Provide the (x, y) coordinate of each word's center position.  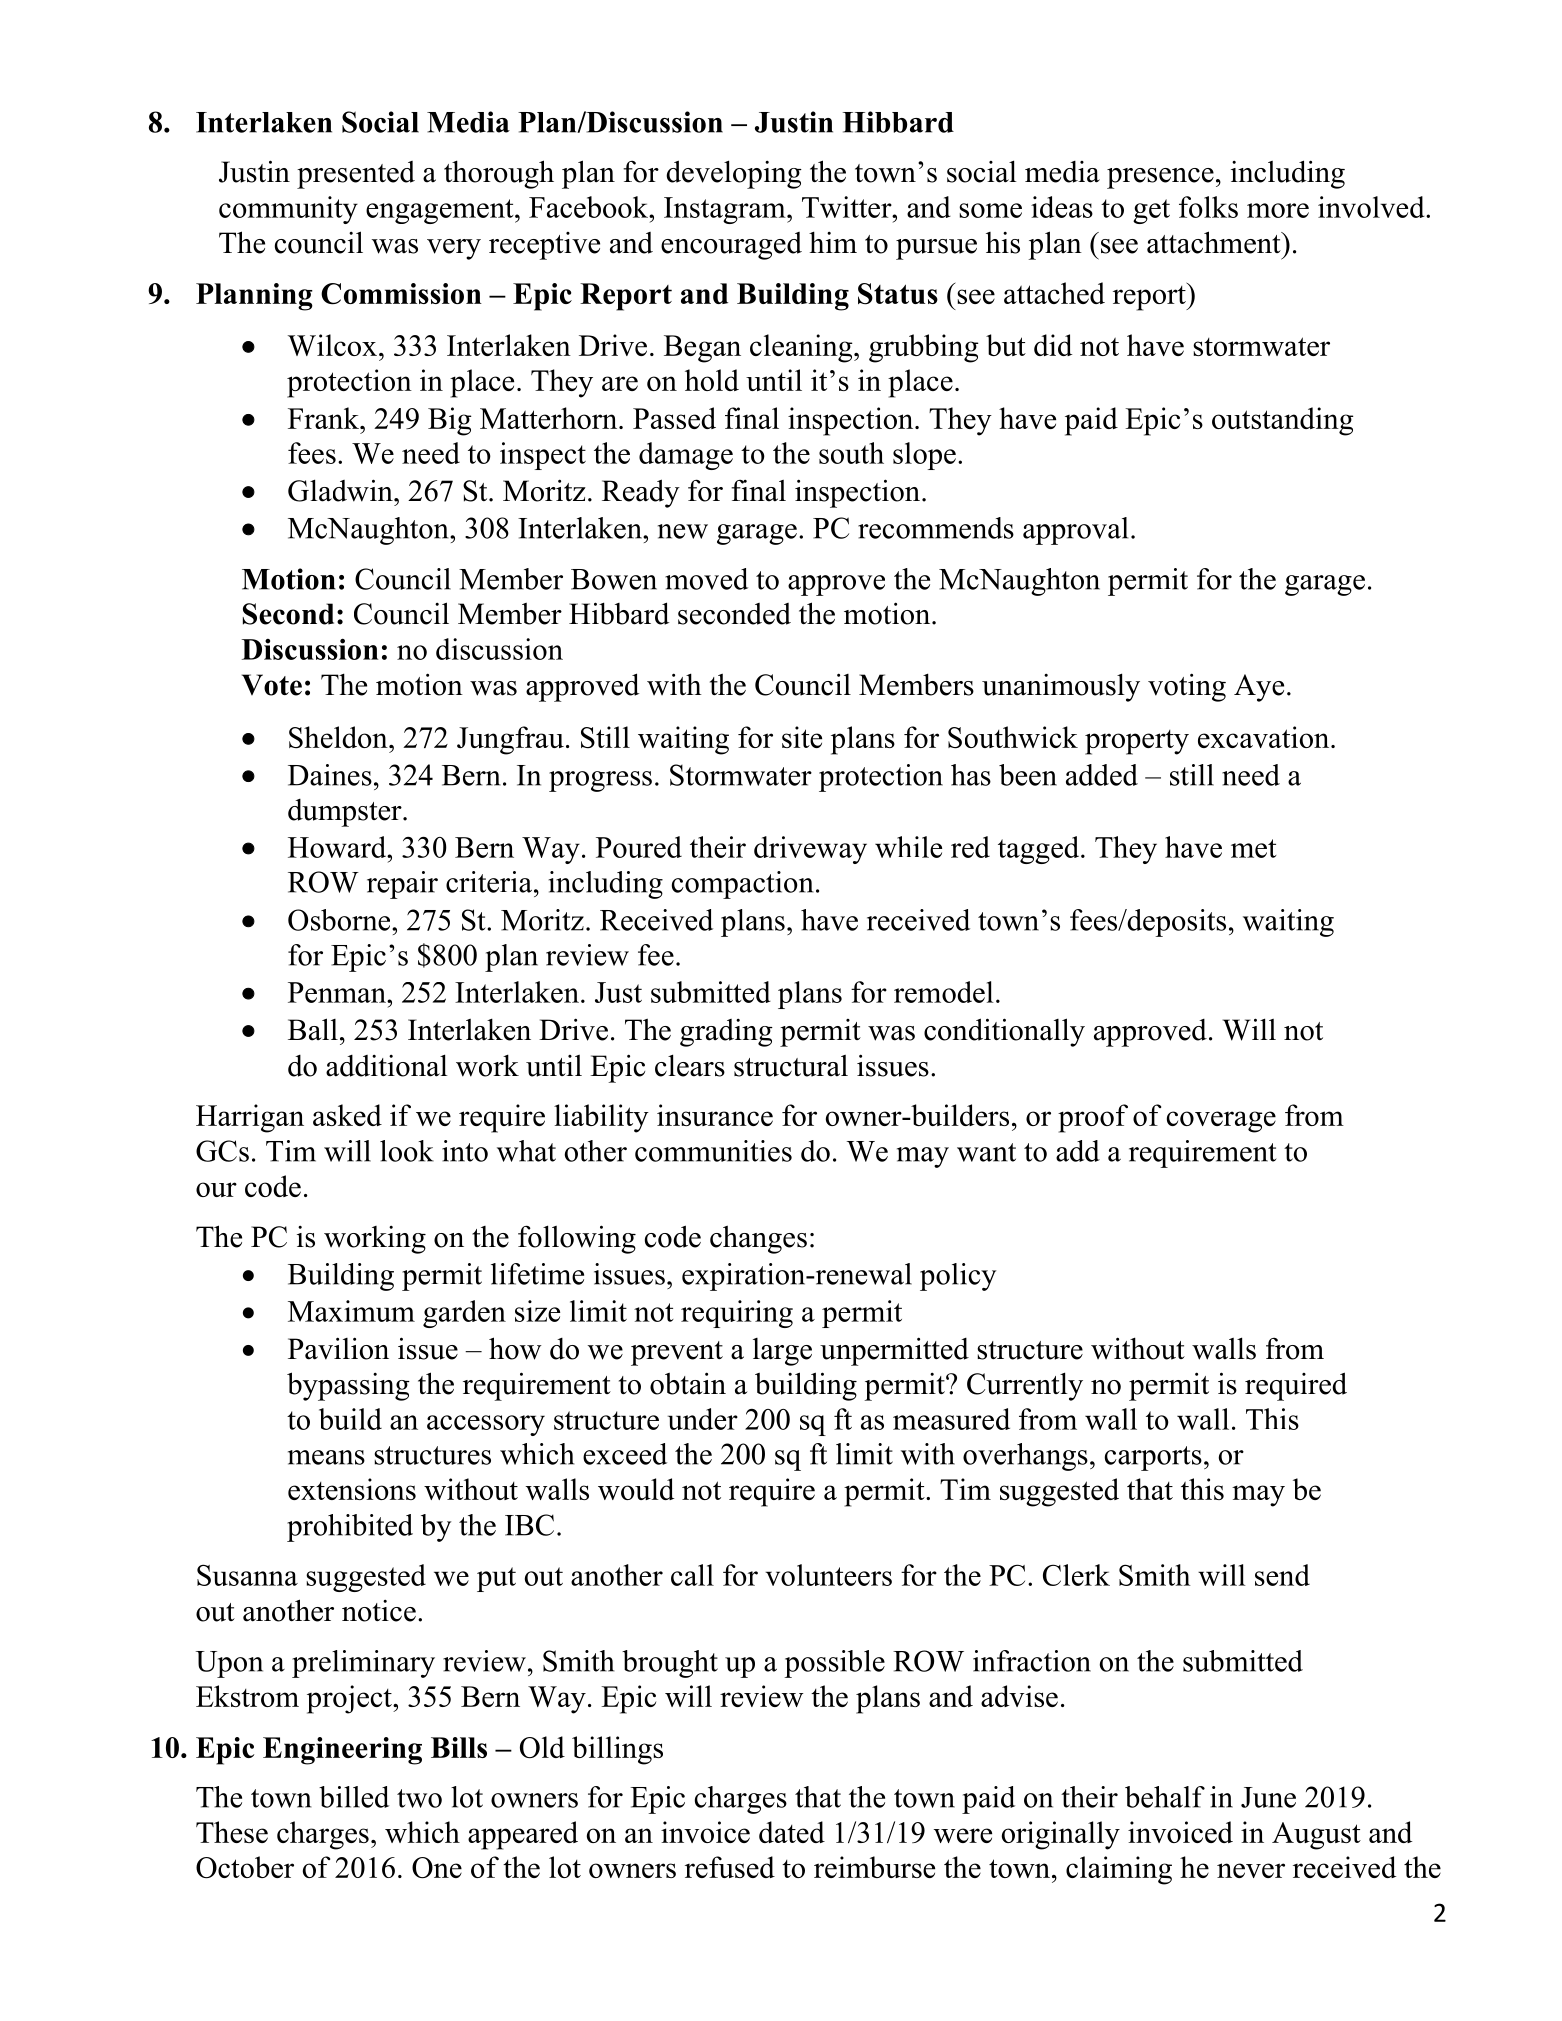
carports (1153, 1458)
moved (706, 579)
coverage (1221, 1122)
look (407, 1151)
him (833, 242)
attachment (1215, 242)
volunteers (828, 1575)
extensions (352, 1489)
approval (1075, 531)
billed (354, 1797)
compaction (743, 885)
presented (356, 175)
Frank (324, 418)
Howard (338, 847)
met (1254, 848)
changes (758, 1239)
